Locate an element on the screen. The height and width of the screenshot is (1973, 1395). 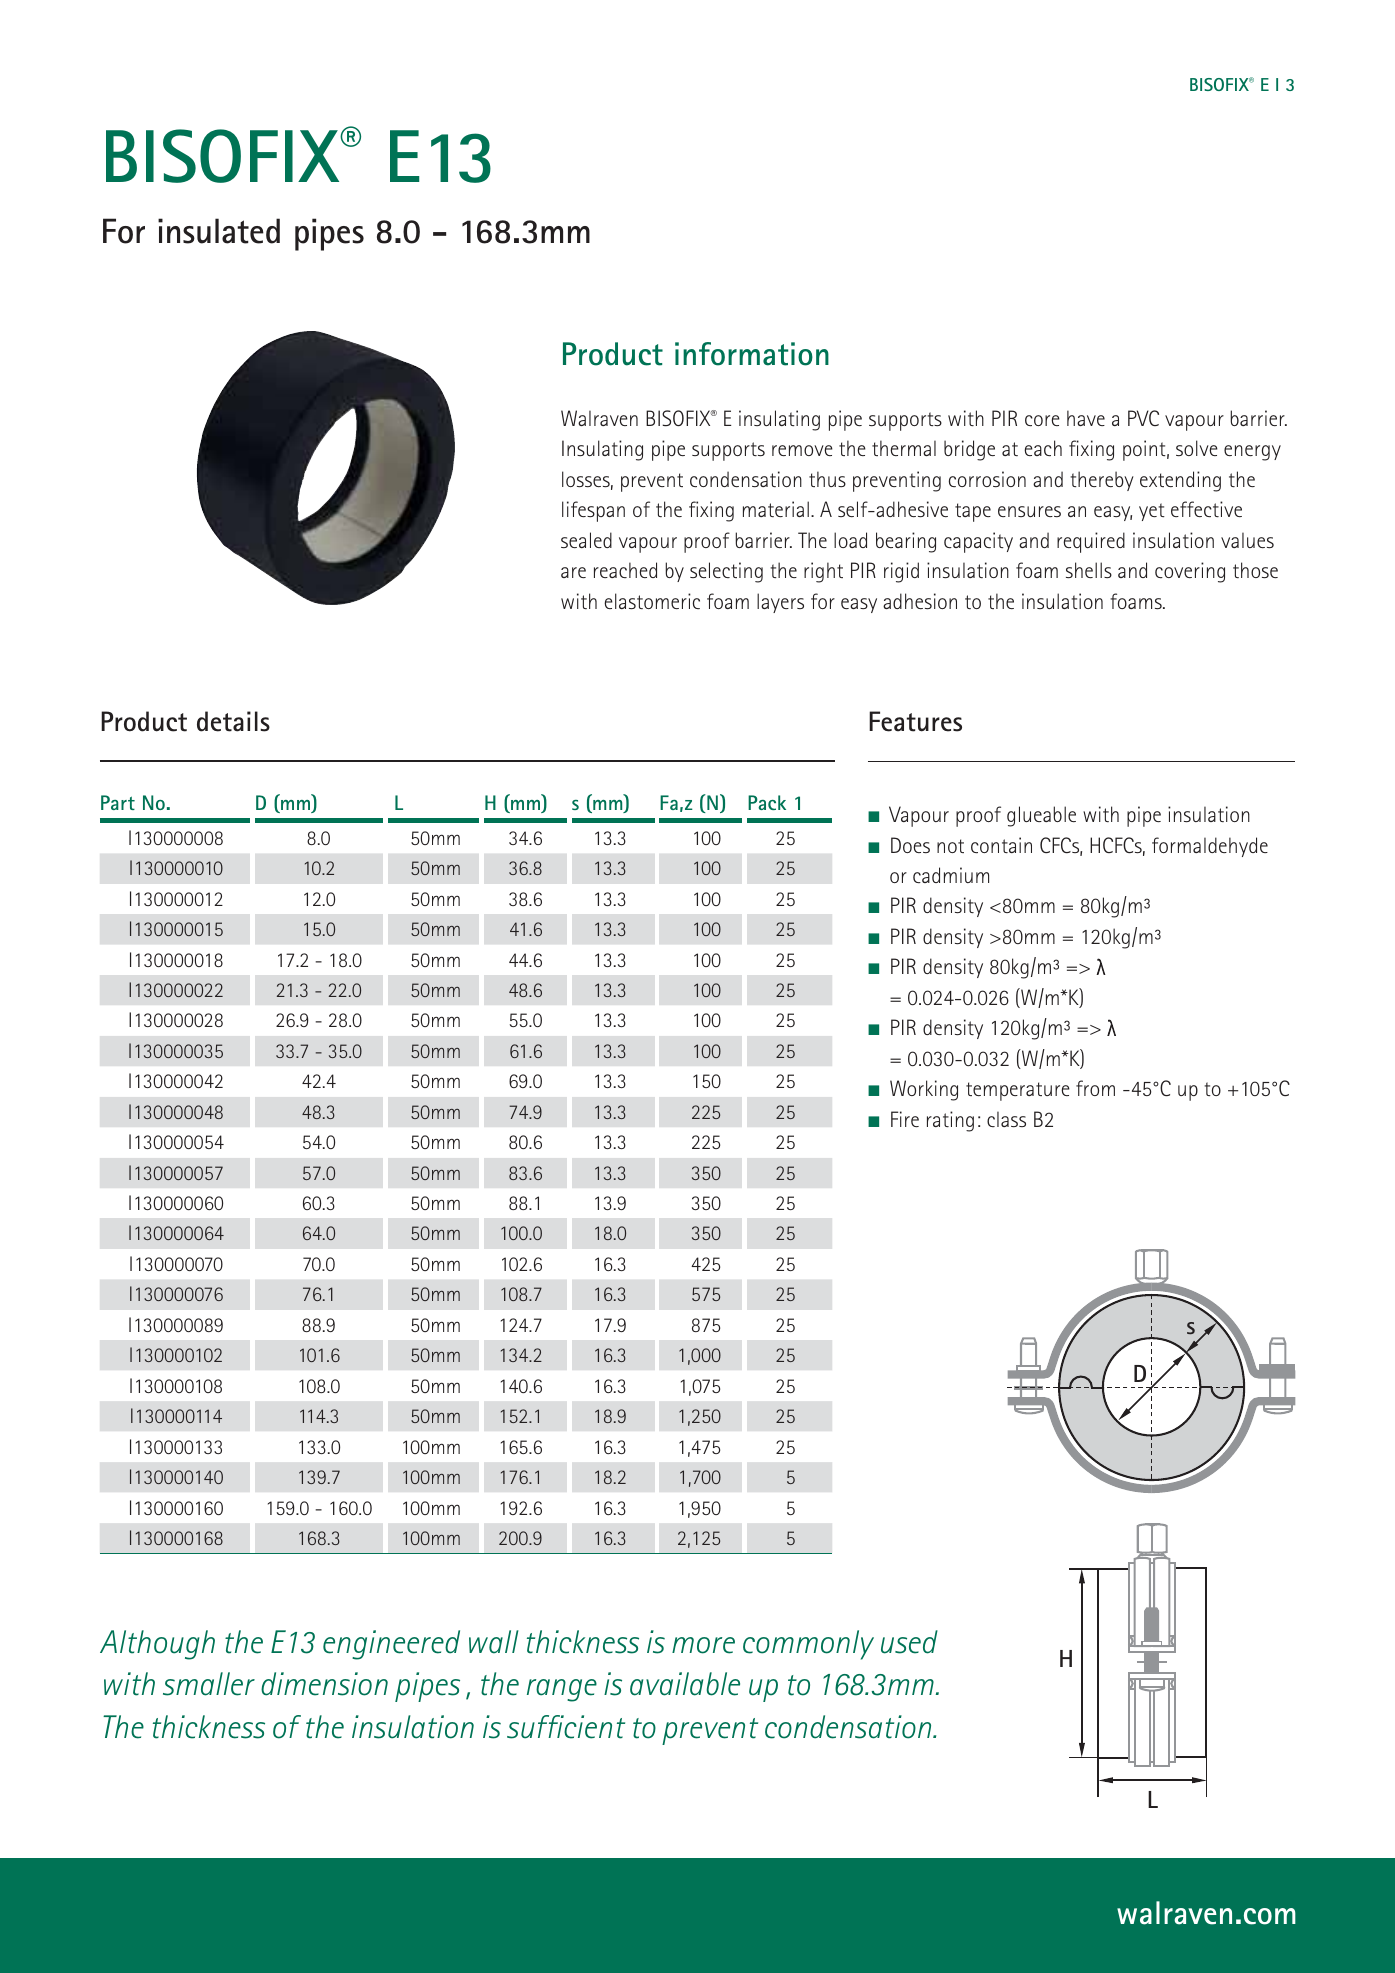
insulated is located at coordinates (219, 231).
